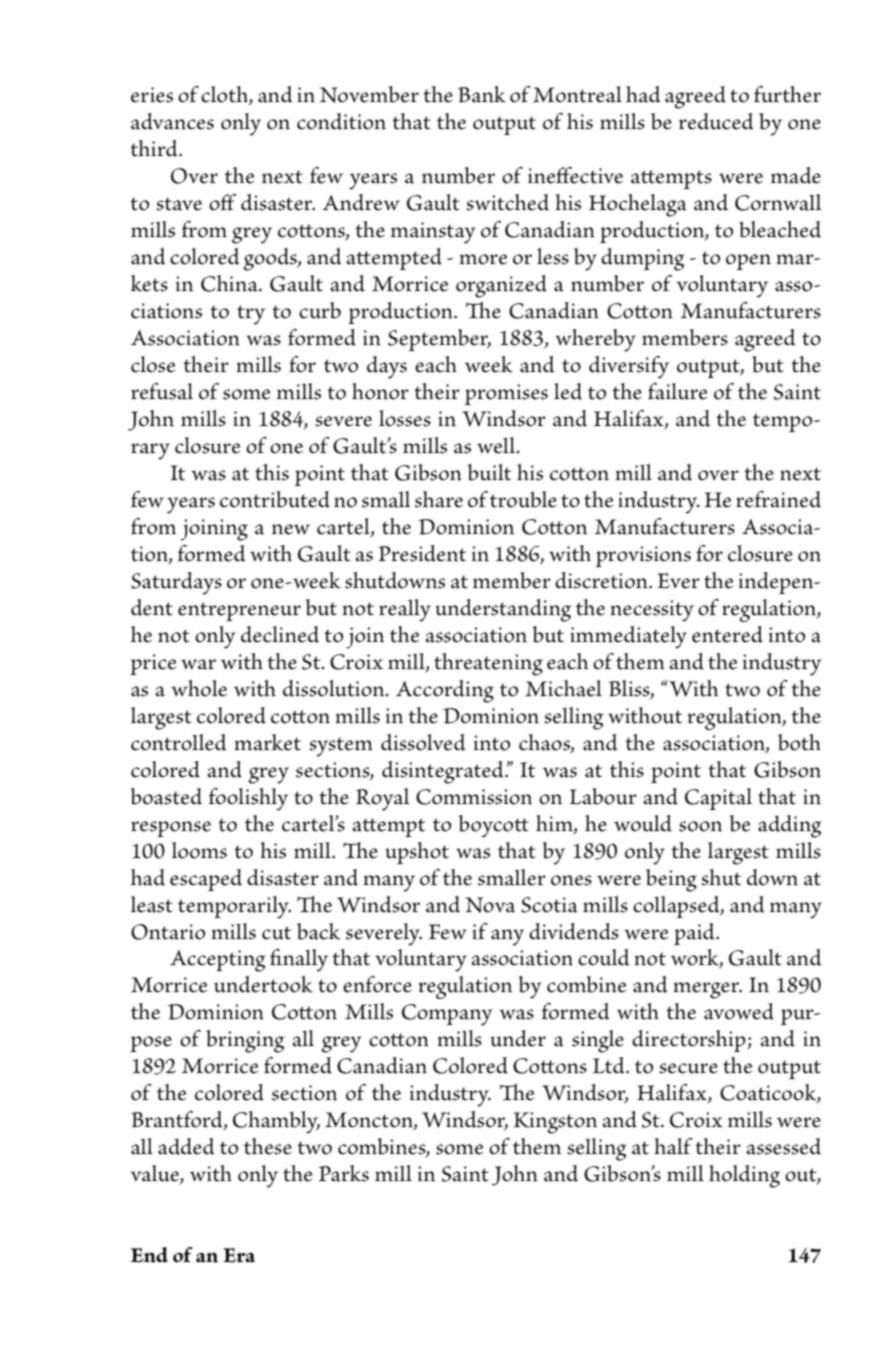  Describe the element at coordinates (488, 664) in the screenshot. I see `threatening` at that location.
